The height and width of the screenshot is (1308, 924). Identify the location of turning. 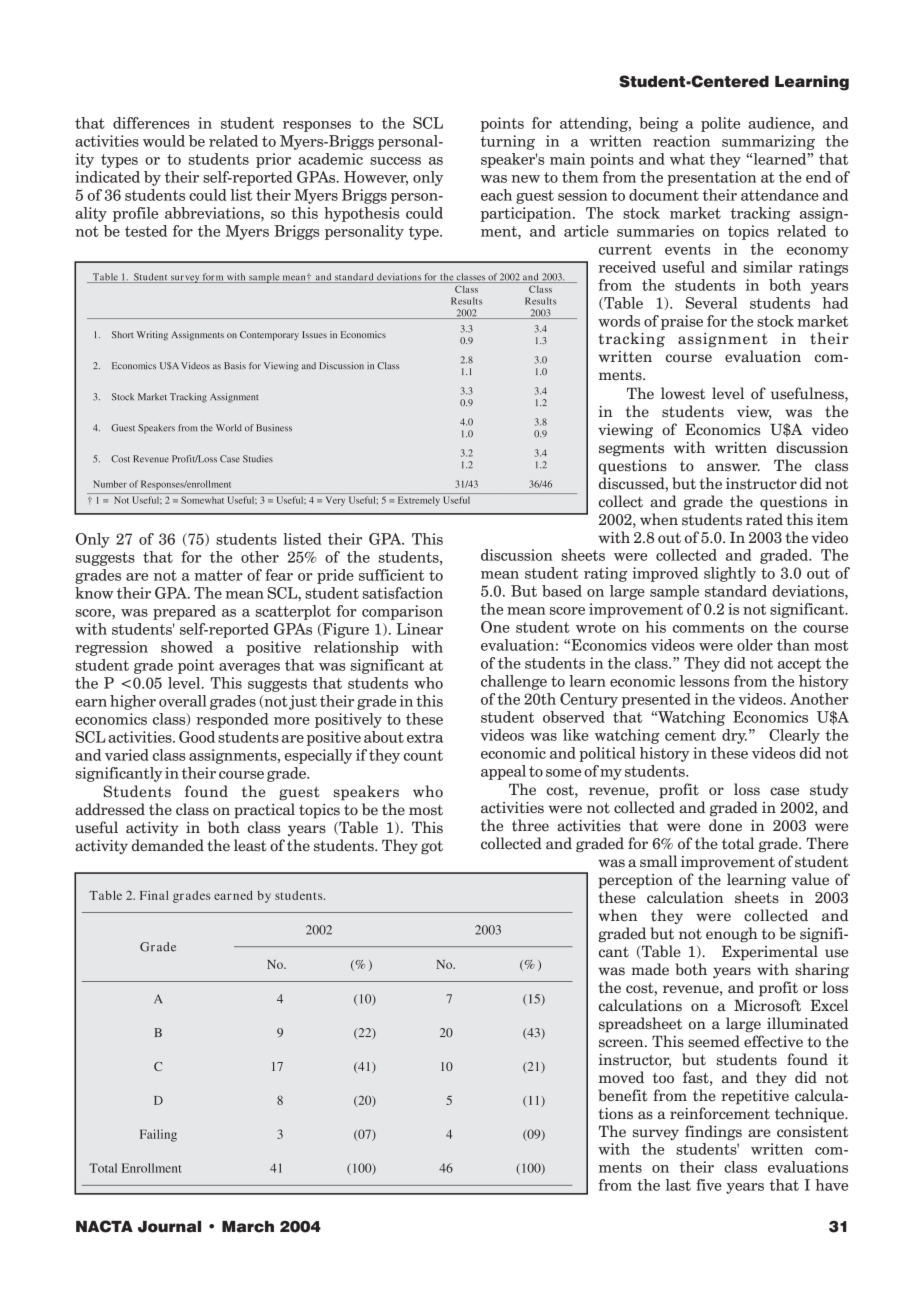
(508, 142).
